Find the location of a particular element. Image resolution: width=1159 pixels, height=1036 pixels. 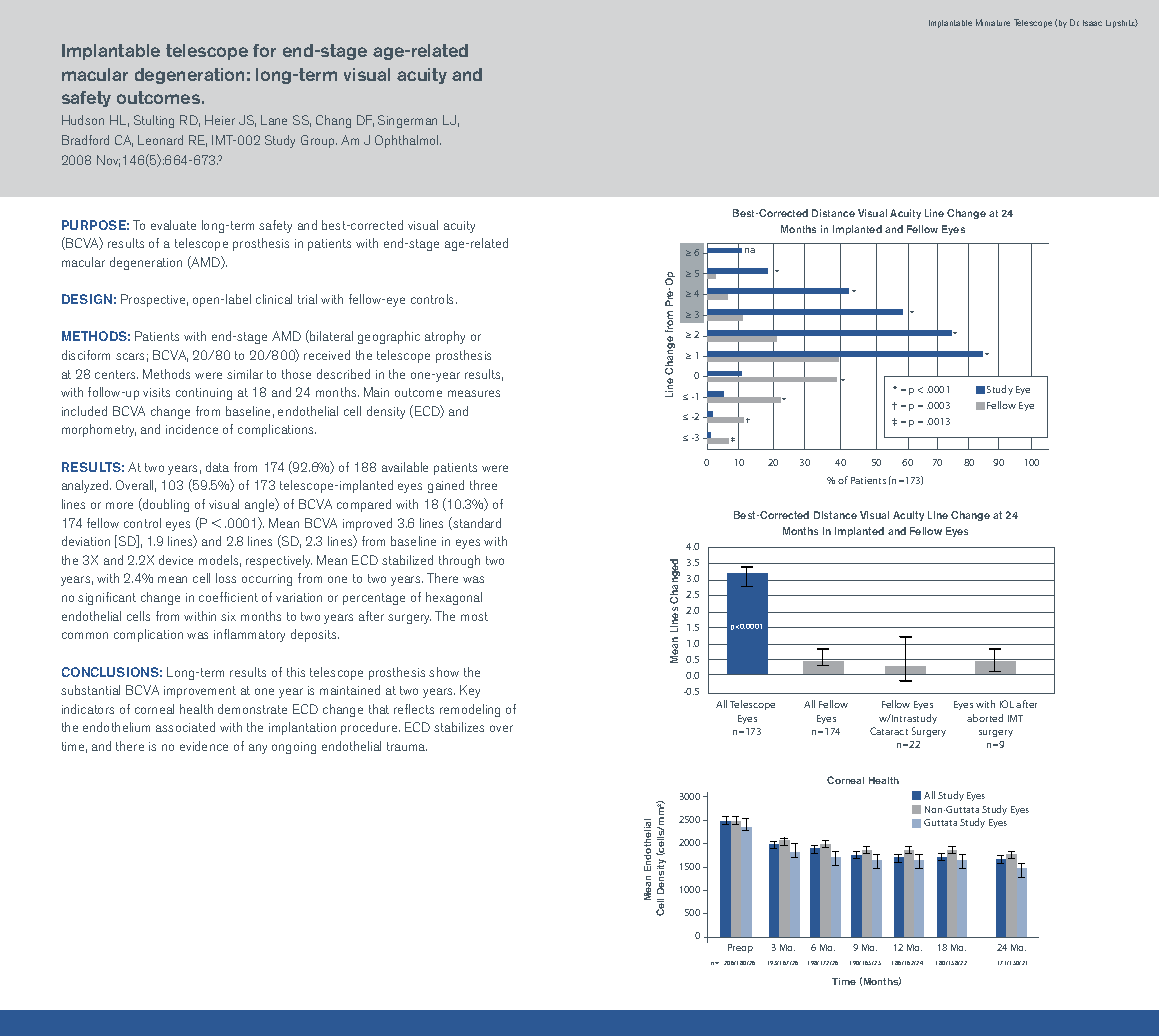

remodeling is located at coordinates (470, 710).
